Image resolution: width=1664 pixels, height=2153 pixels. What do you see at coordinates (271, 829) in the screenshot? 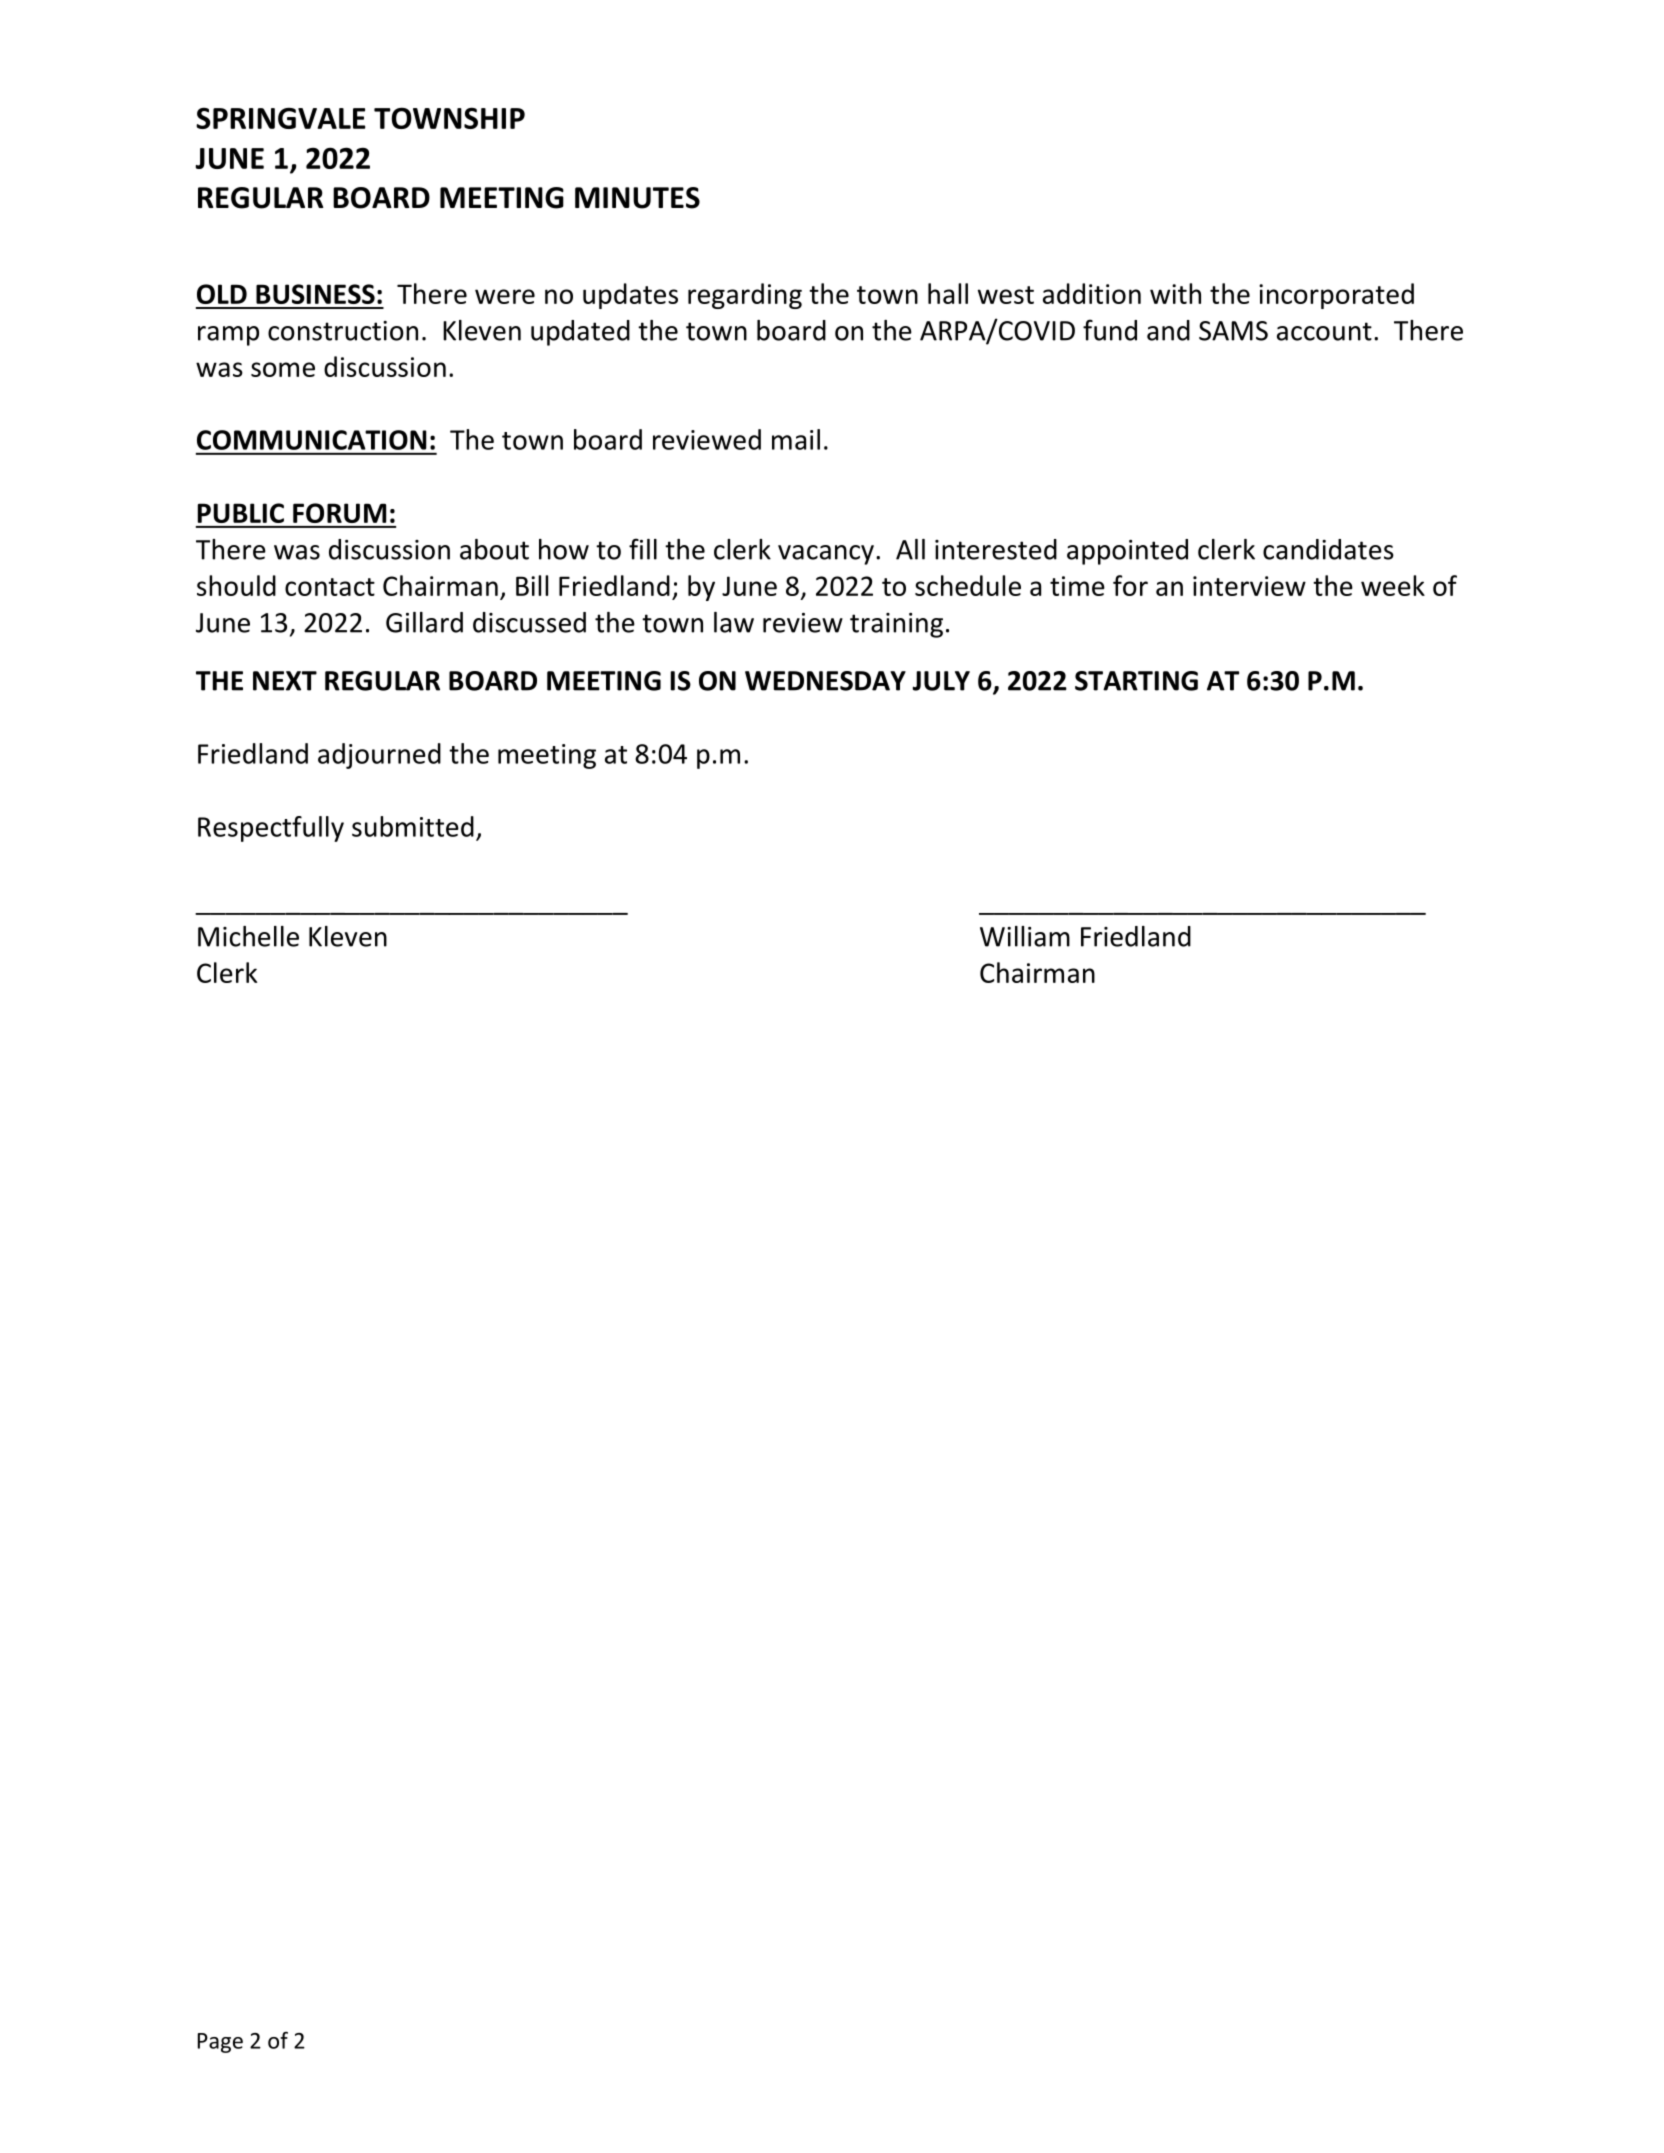
I see `Respectfully` at bounding box center [271, 829].
